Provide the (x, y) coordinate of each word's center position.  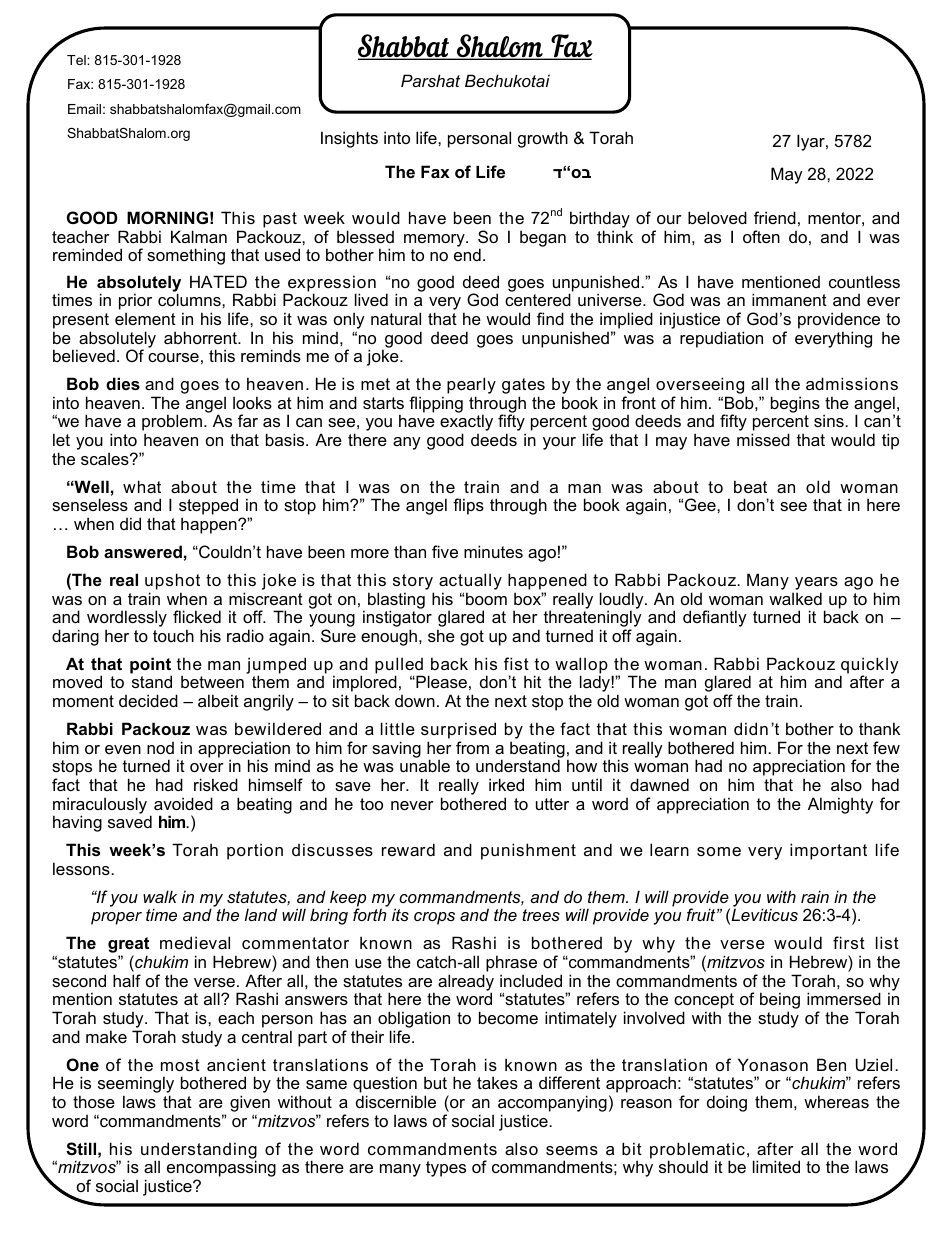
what (142, 486)
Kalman (199, 236)
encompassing (221, 1170)
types (446, 1169)
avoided (183, 803)
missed (763, 439)
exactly (466, 424)
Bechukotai (507, 80)
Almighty (840, 805)
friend (775, 217)
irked (506, 784)
